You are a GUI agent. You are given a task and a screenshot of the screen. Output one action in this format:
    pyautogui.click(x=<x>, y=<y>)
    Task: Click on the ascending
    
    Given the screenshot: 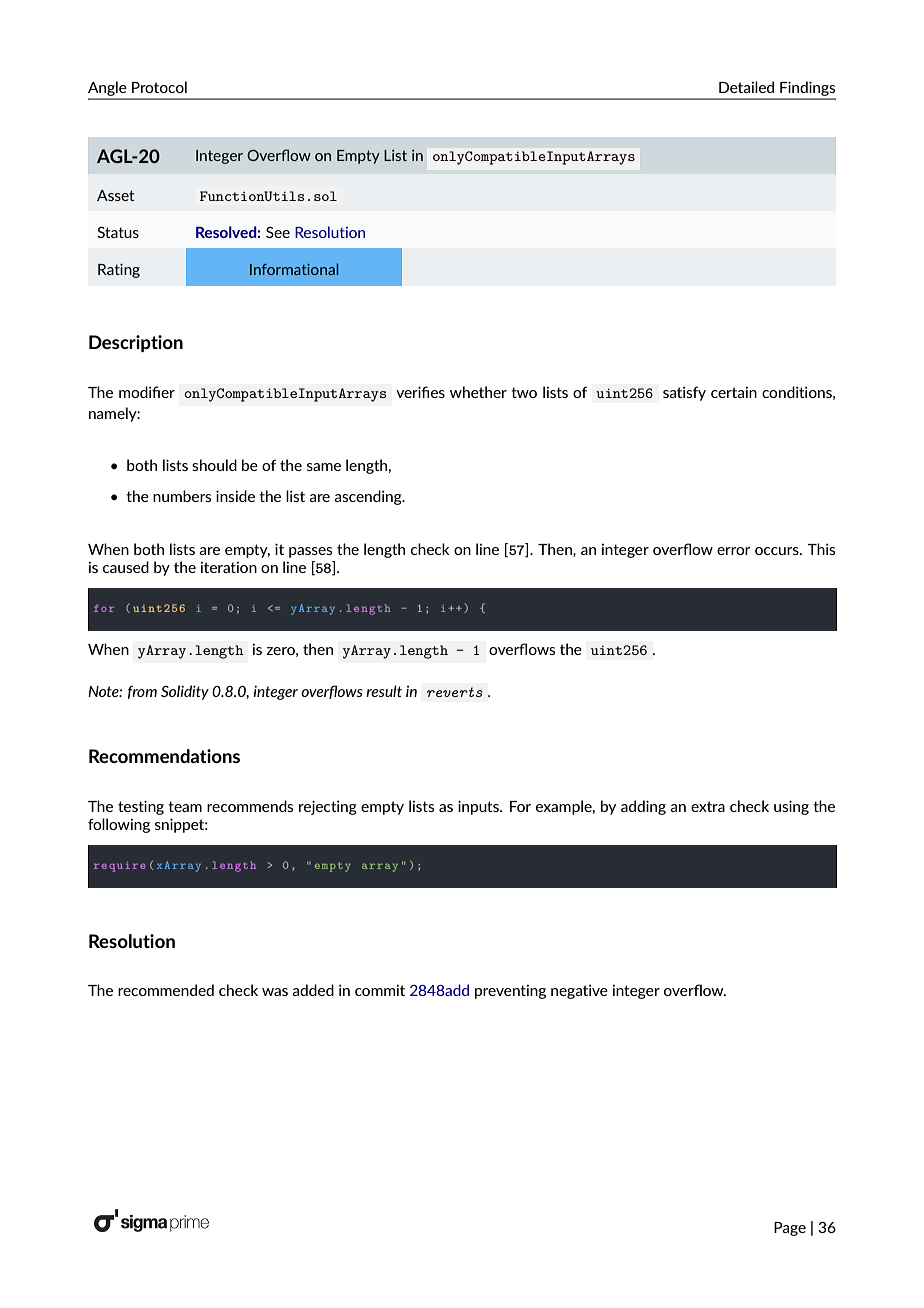 What is the action you would take?
    pyautogui.click(x=369, y=497)
